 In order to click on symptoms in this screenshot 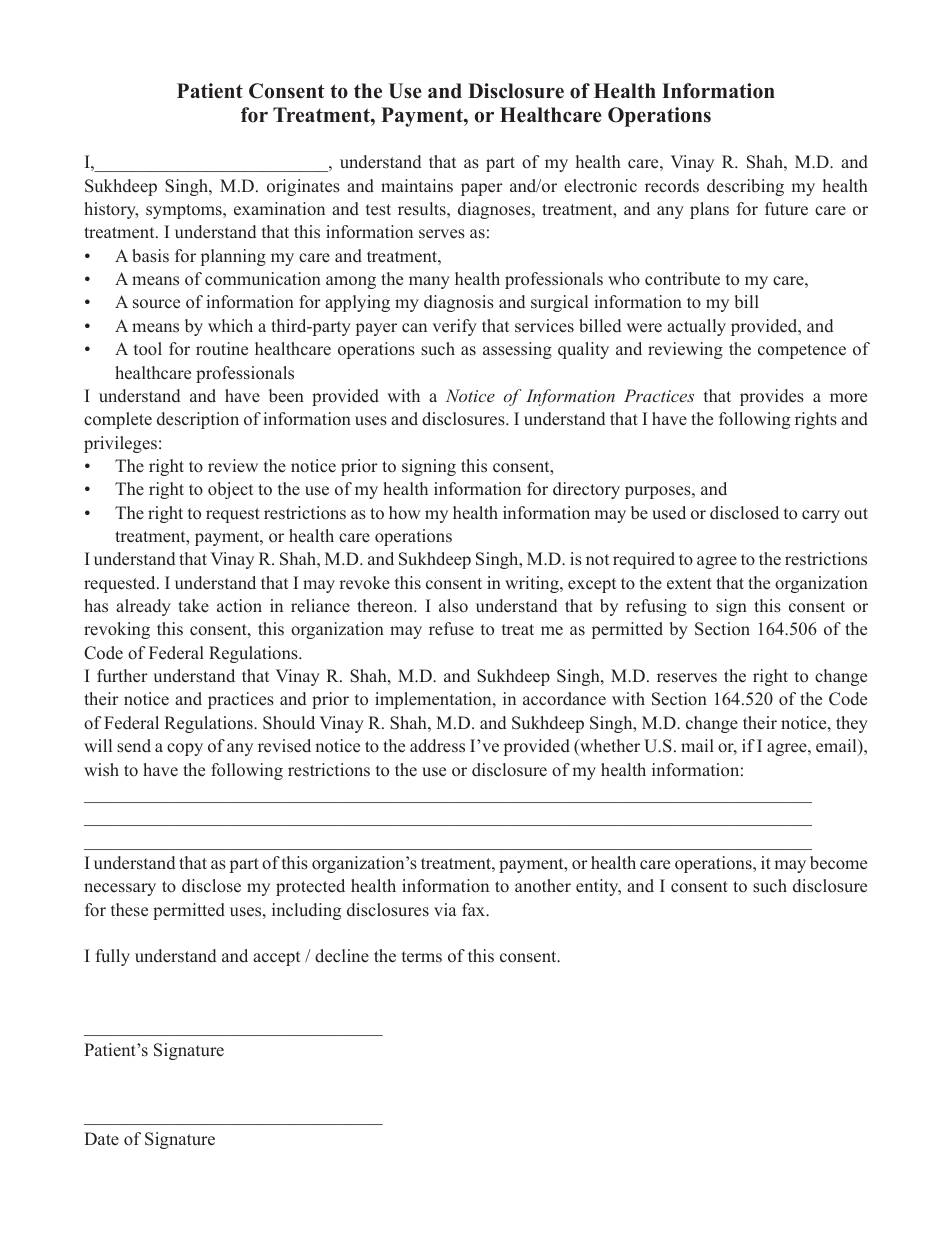, I will do `click(185, 211)`.
